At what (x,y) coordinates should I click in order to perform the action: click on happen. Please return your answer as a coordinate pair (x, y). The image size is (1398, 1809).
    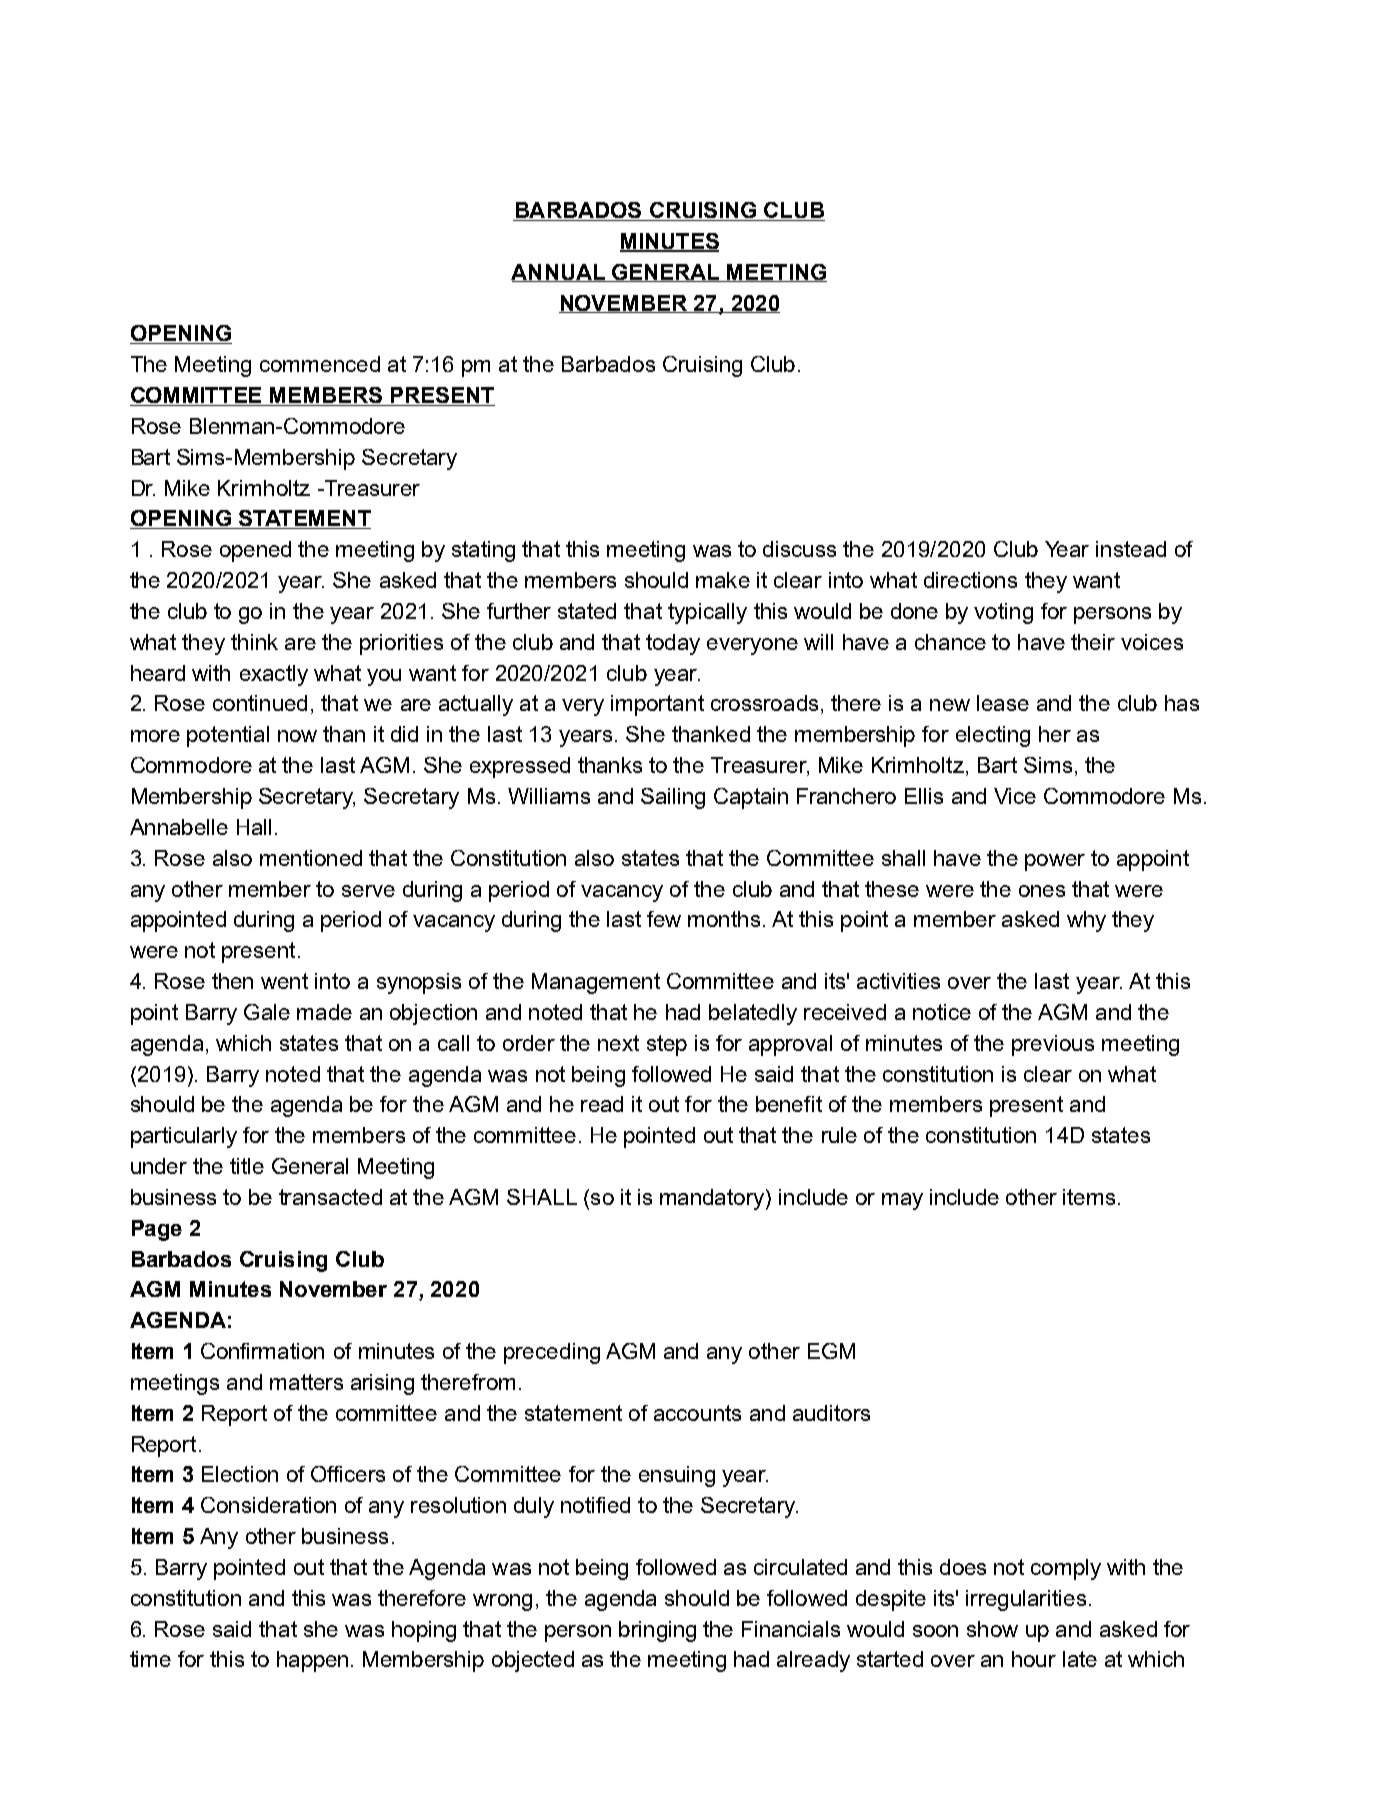
    Looking at the image, I should click on (312, 1661).
